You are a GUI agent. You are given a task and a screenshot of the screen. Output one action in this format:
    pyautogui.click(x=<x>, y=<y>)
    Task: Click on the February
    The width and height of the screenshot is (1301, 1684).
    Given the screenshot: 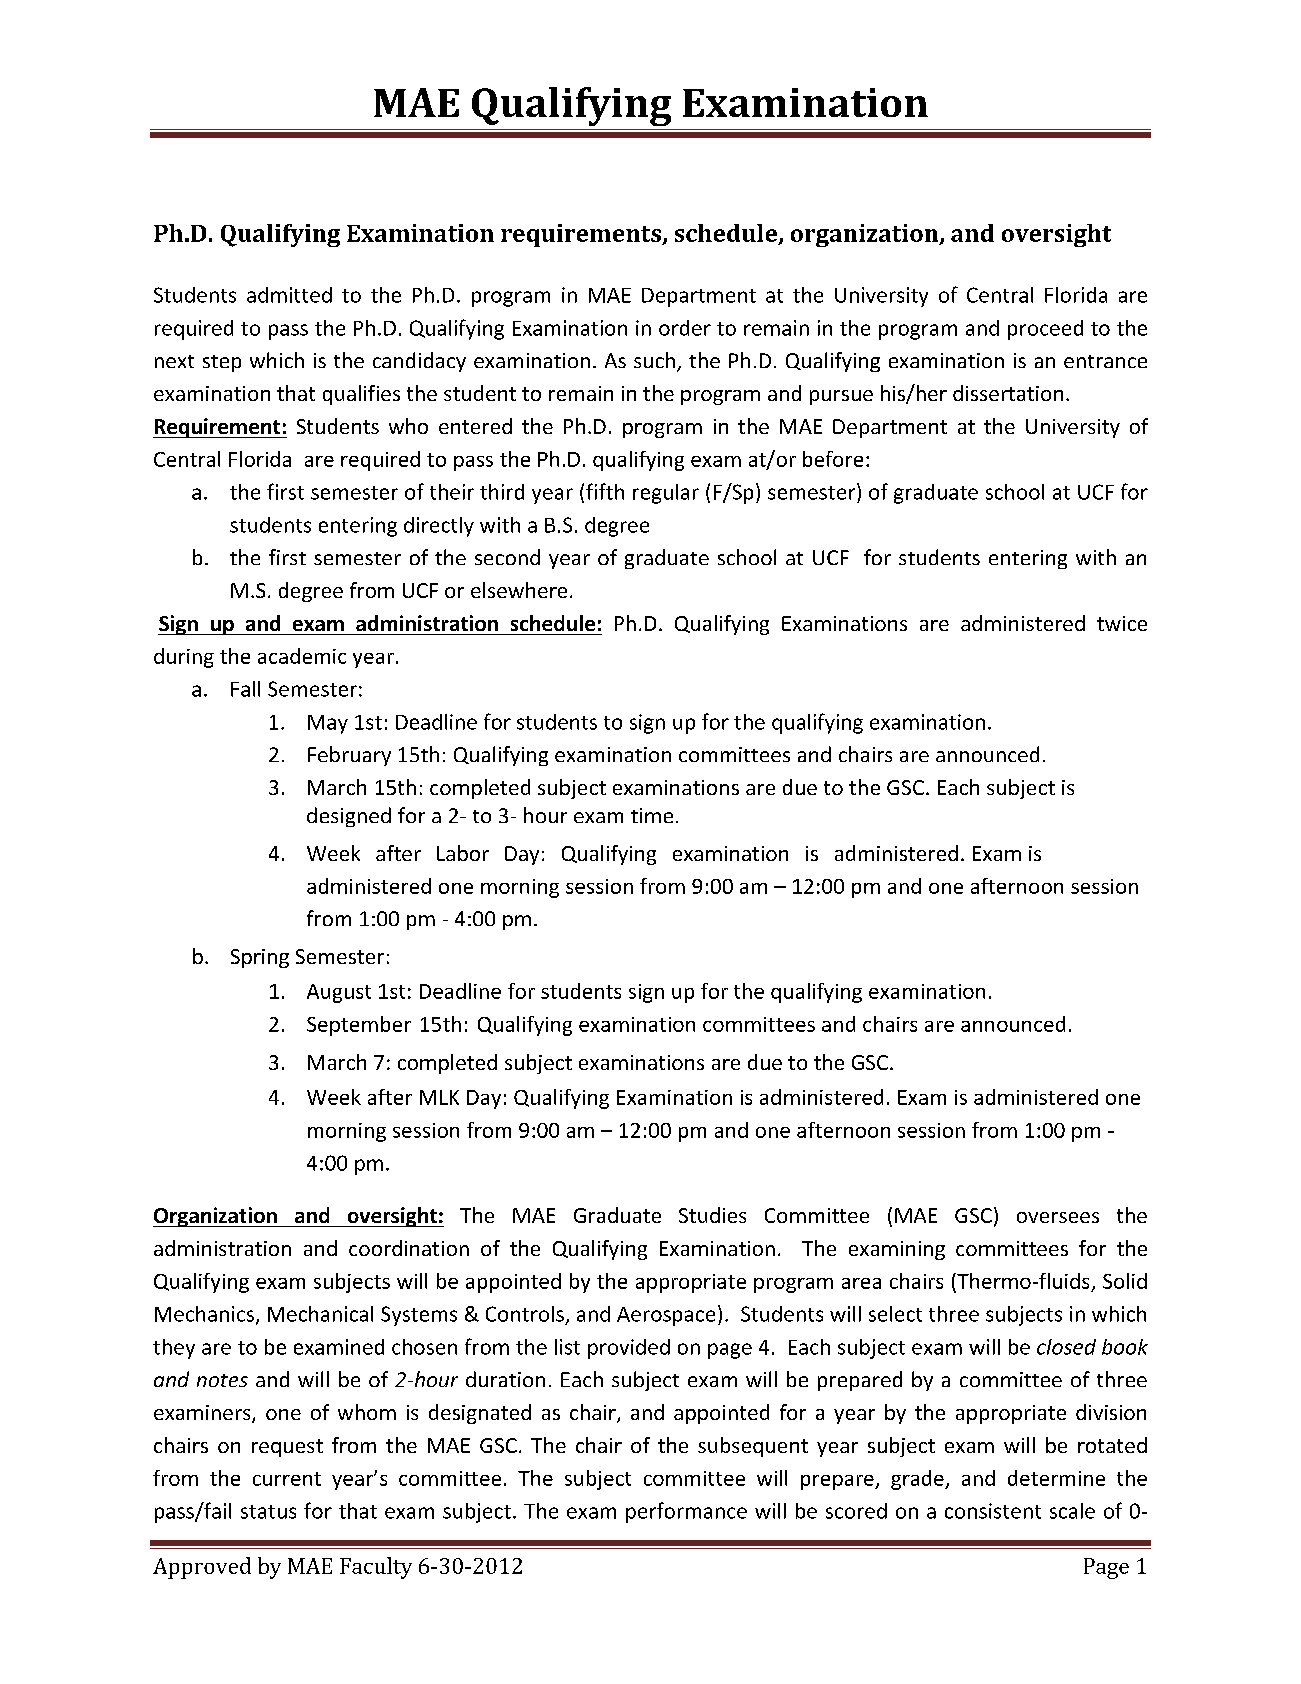 What is the action you would take?
    pyautogui.click(x=349, y=756)
